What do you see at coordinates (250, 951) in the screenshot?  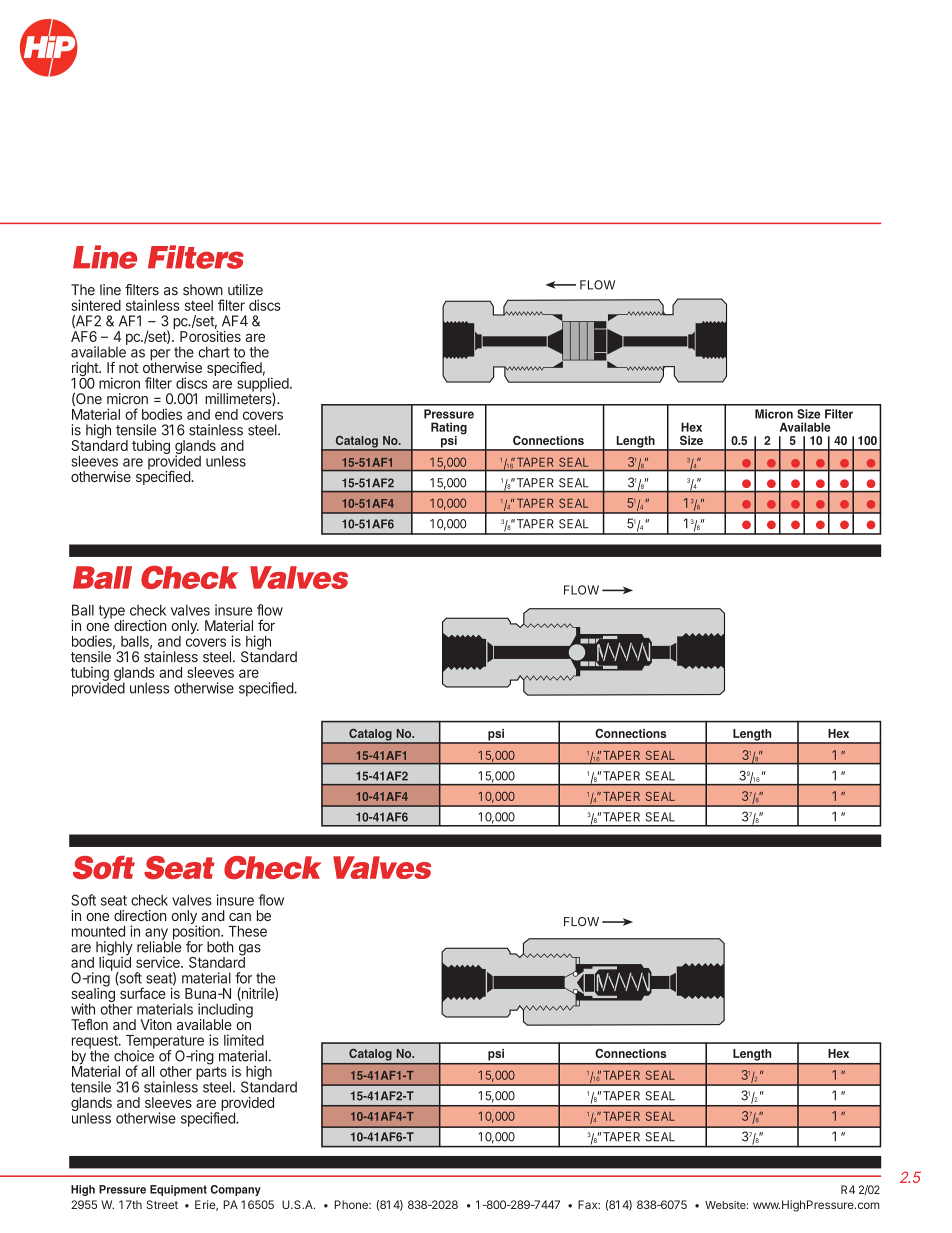 I see `gas` at bounding box center [250, 951].
